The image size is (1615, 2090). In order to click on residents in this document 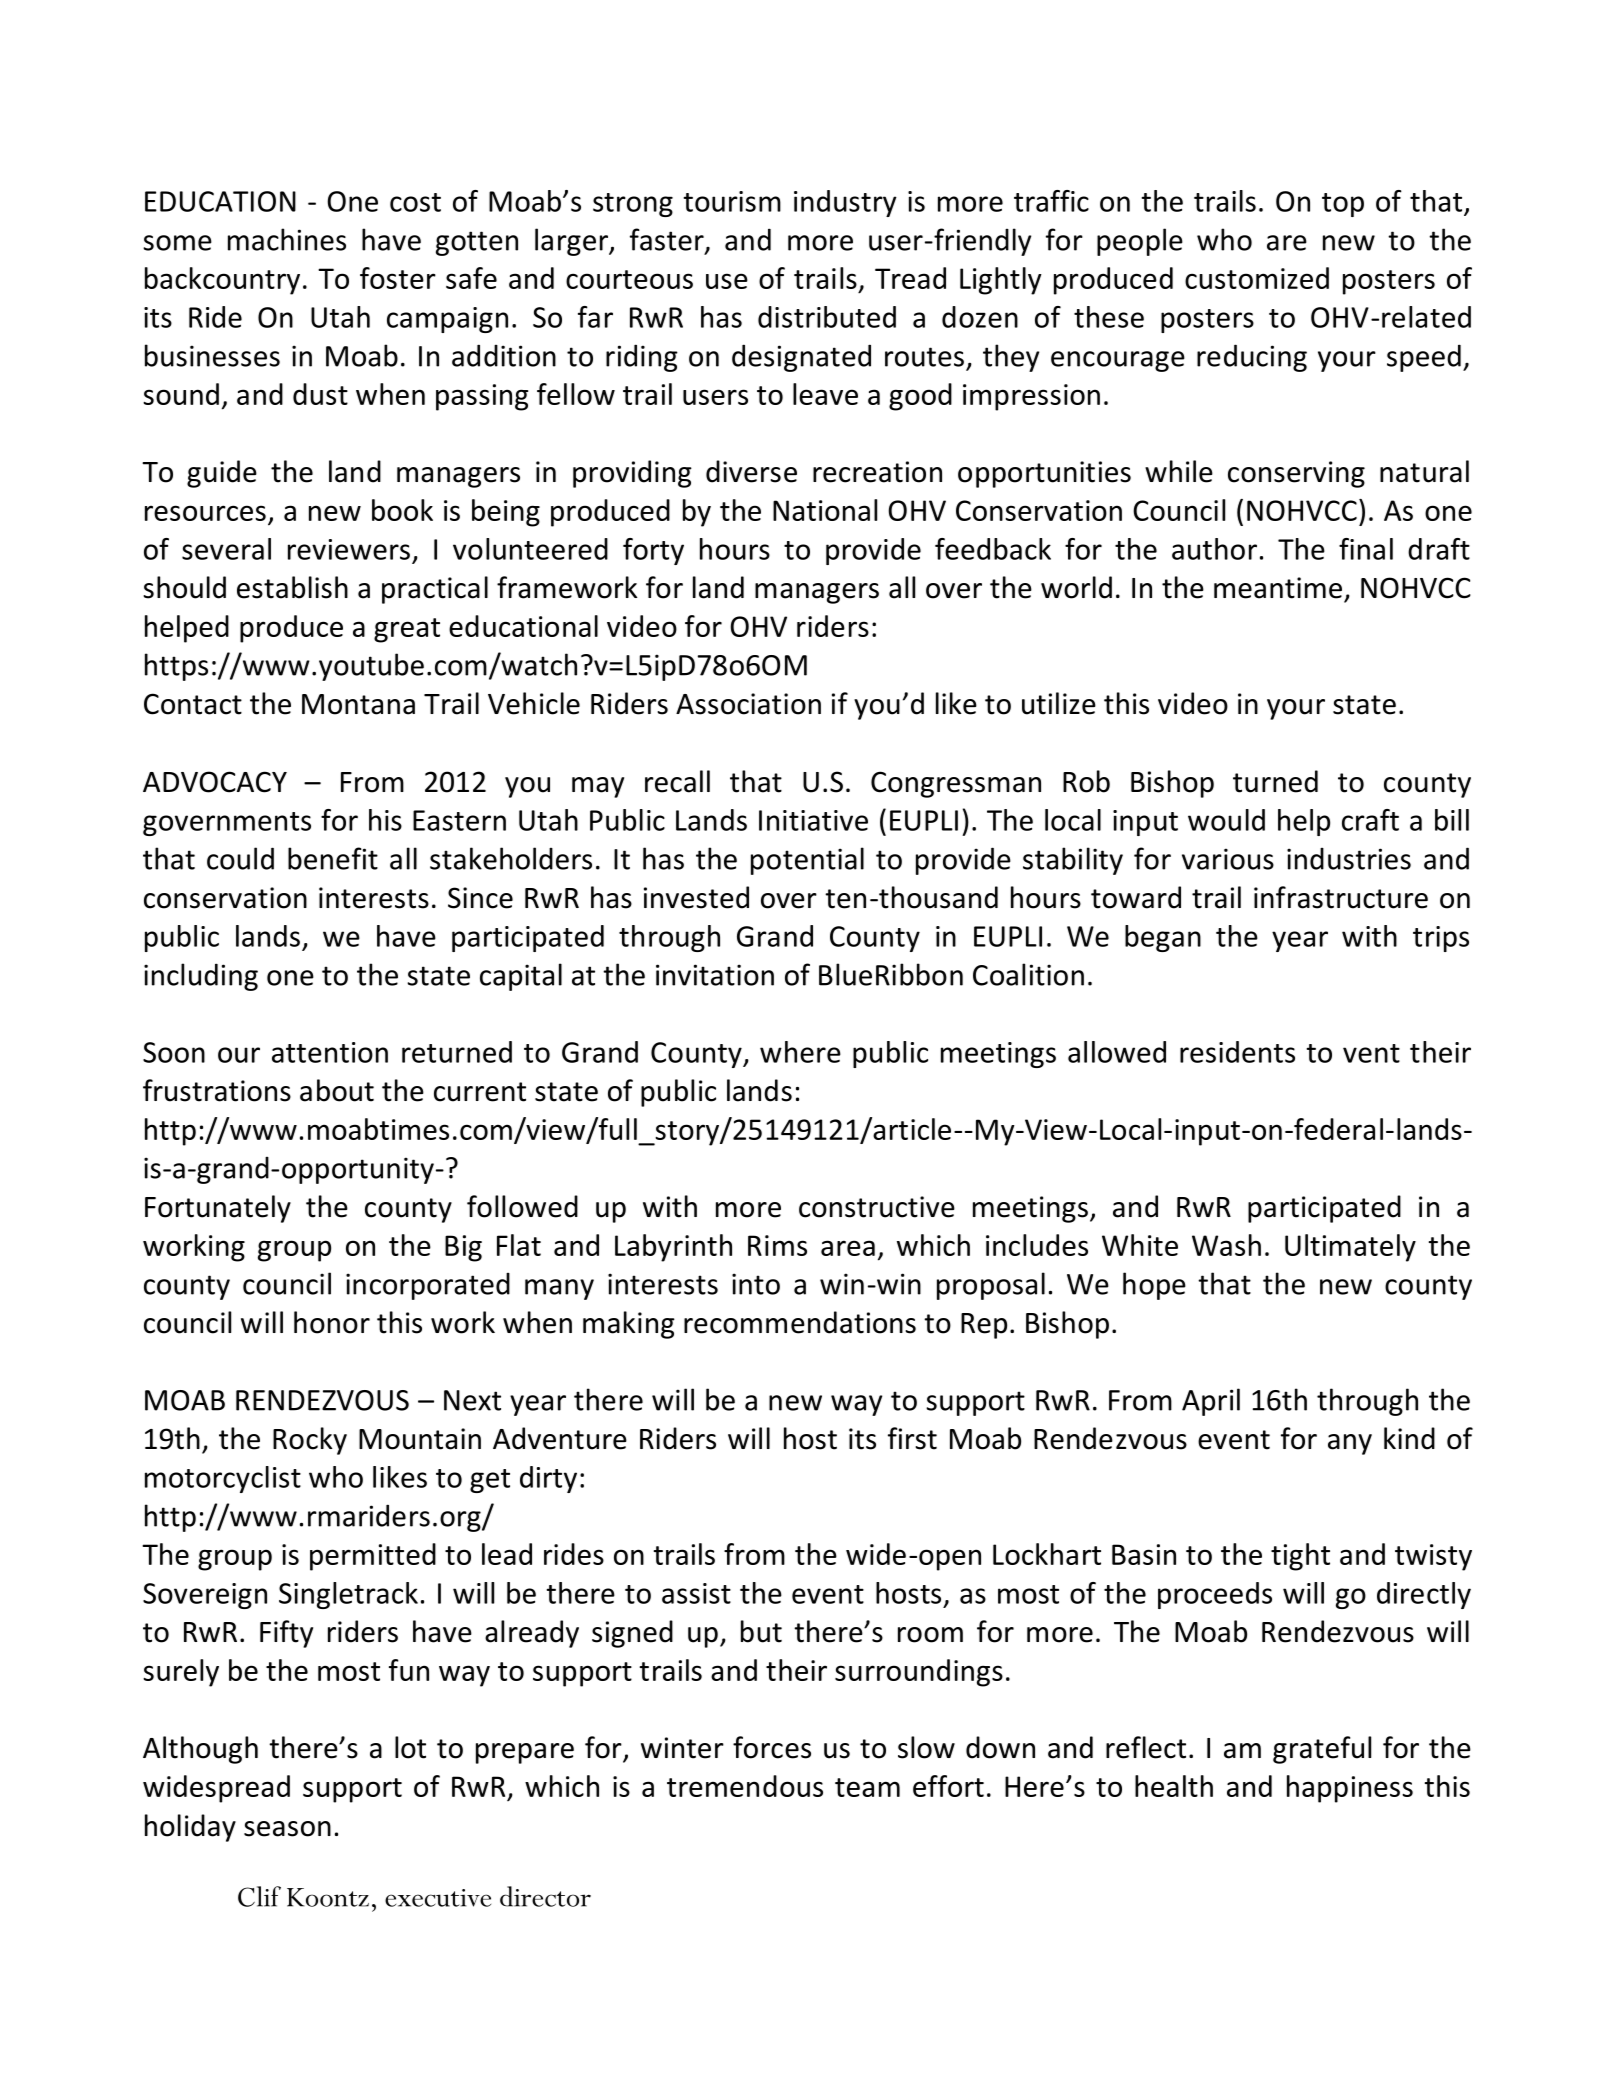, I will do `click(1237, 1052)`.
